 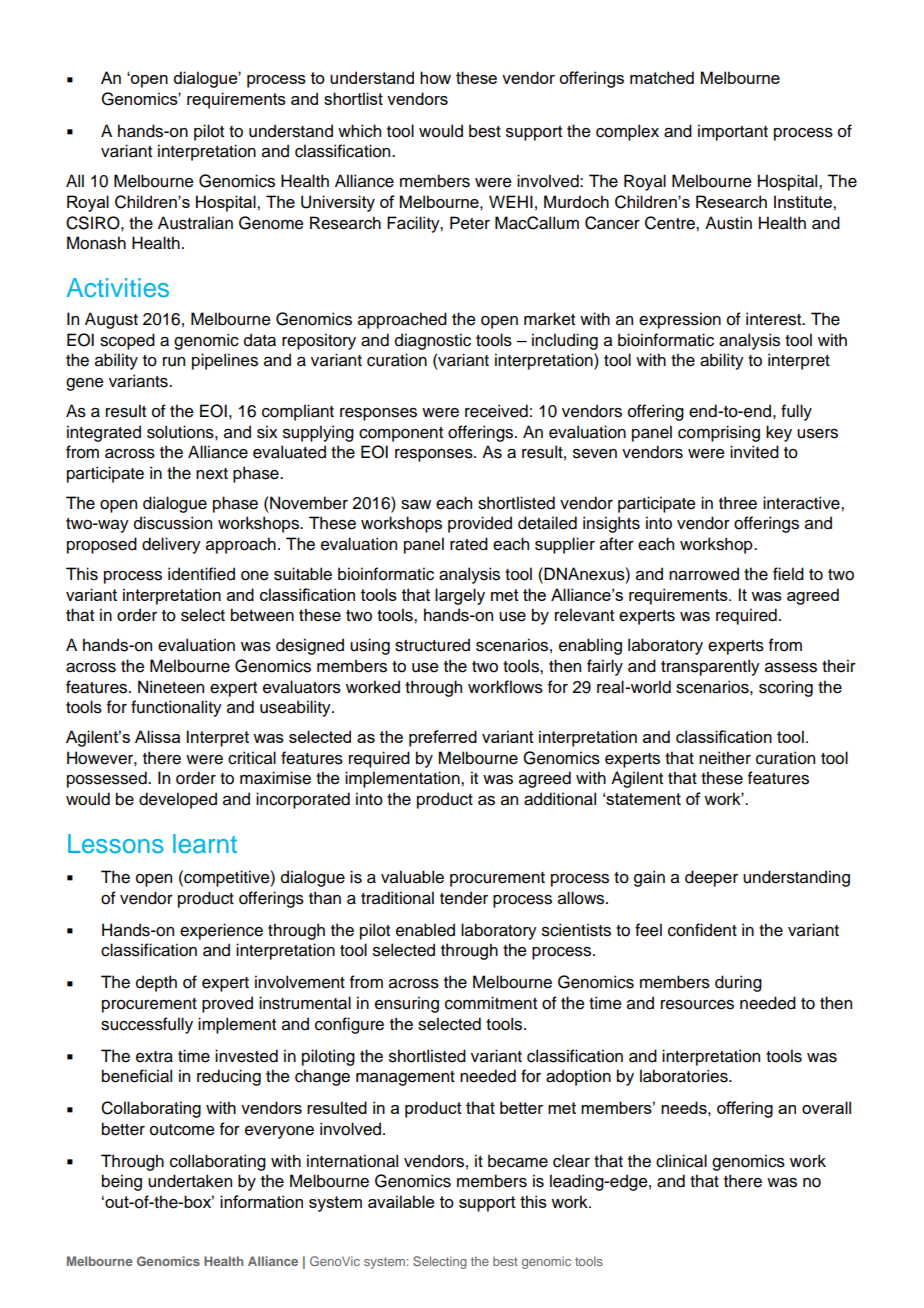 What do you see at coordinates (174, 362) in the screenshot?
I see `run` at bounding box center [174, 362].
